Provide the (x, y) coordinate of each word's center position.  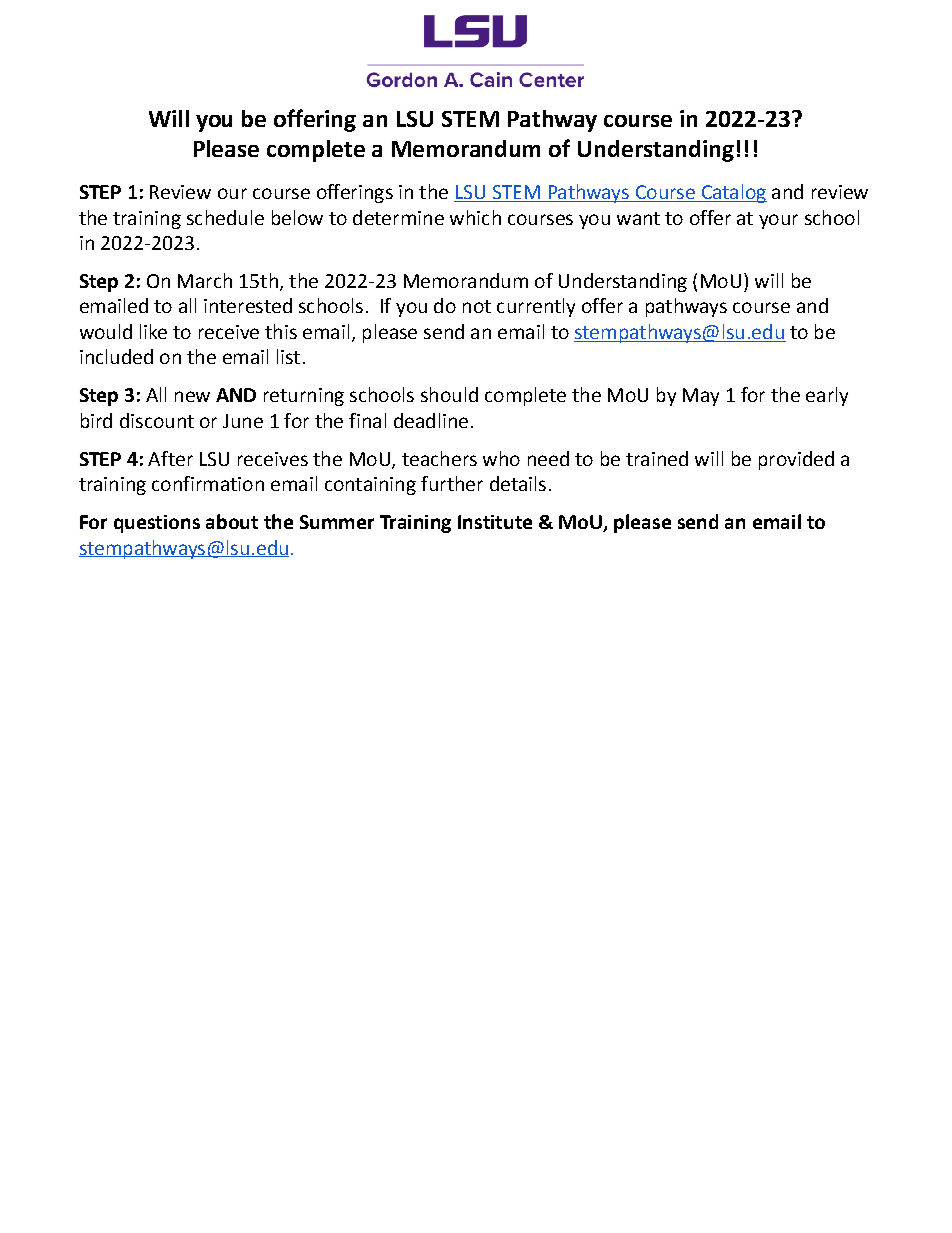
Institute (495, 522)
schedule (225, 217)
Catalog (733, 193)
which (475, 217)
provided (796, 460)
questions (157, 524)
